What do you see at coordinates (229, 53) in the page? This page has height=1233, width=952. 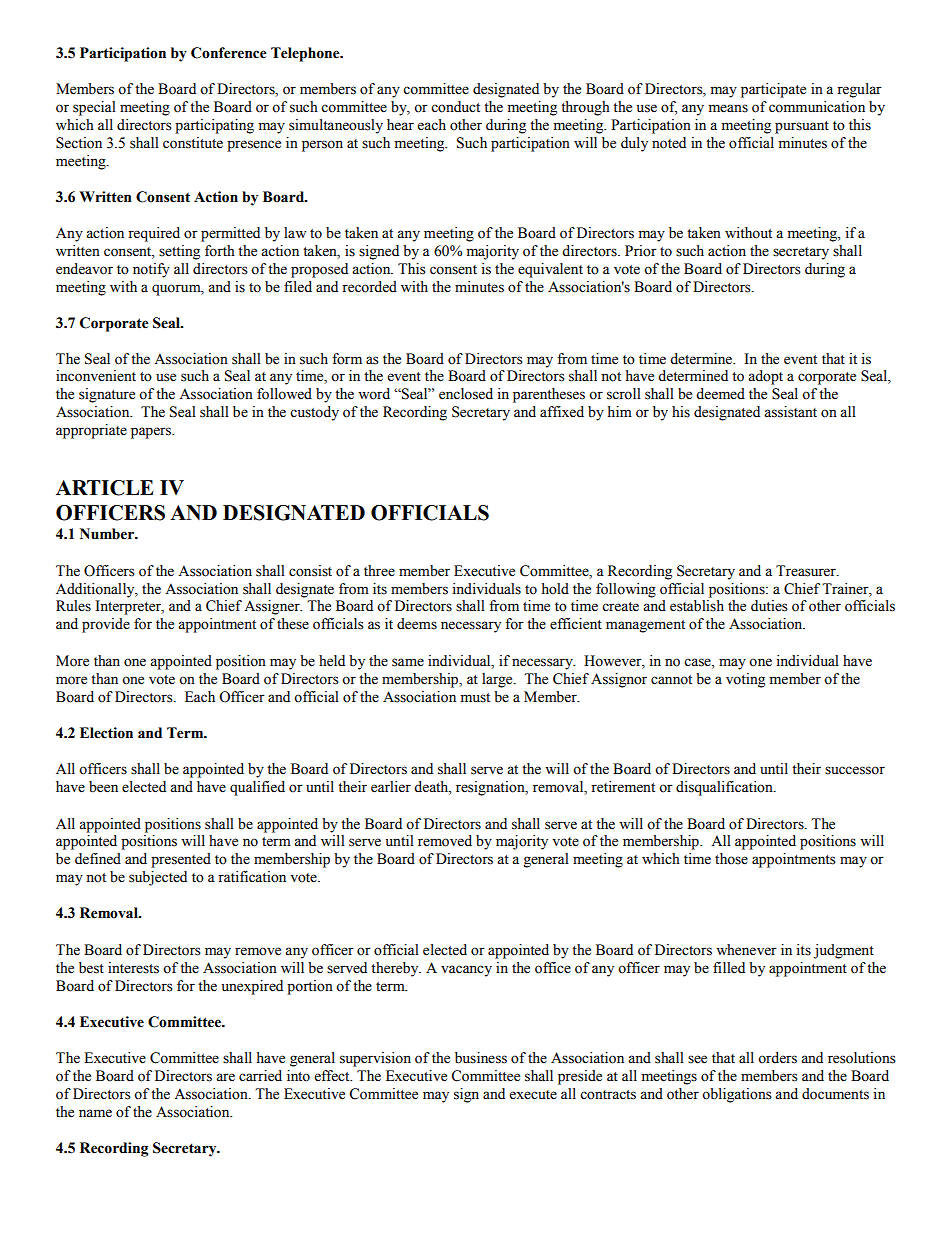 I see `Conference` at bounding box center [229, 53].
